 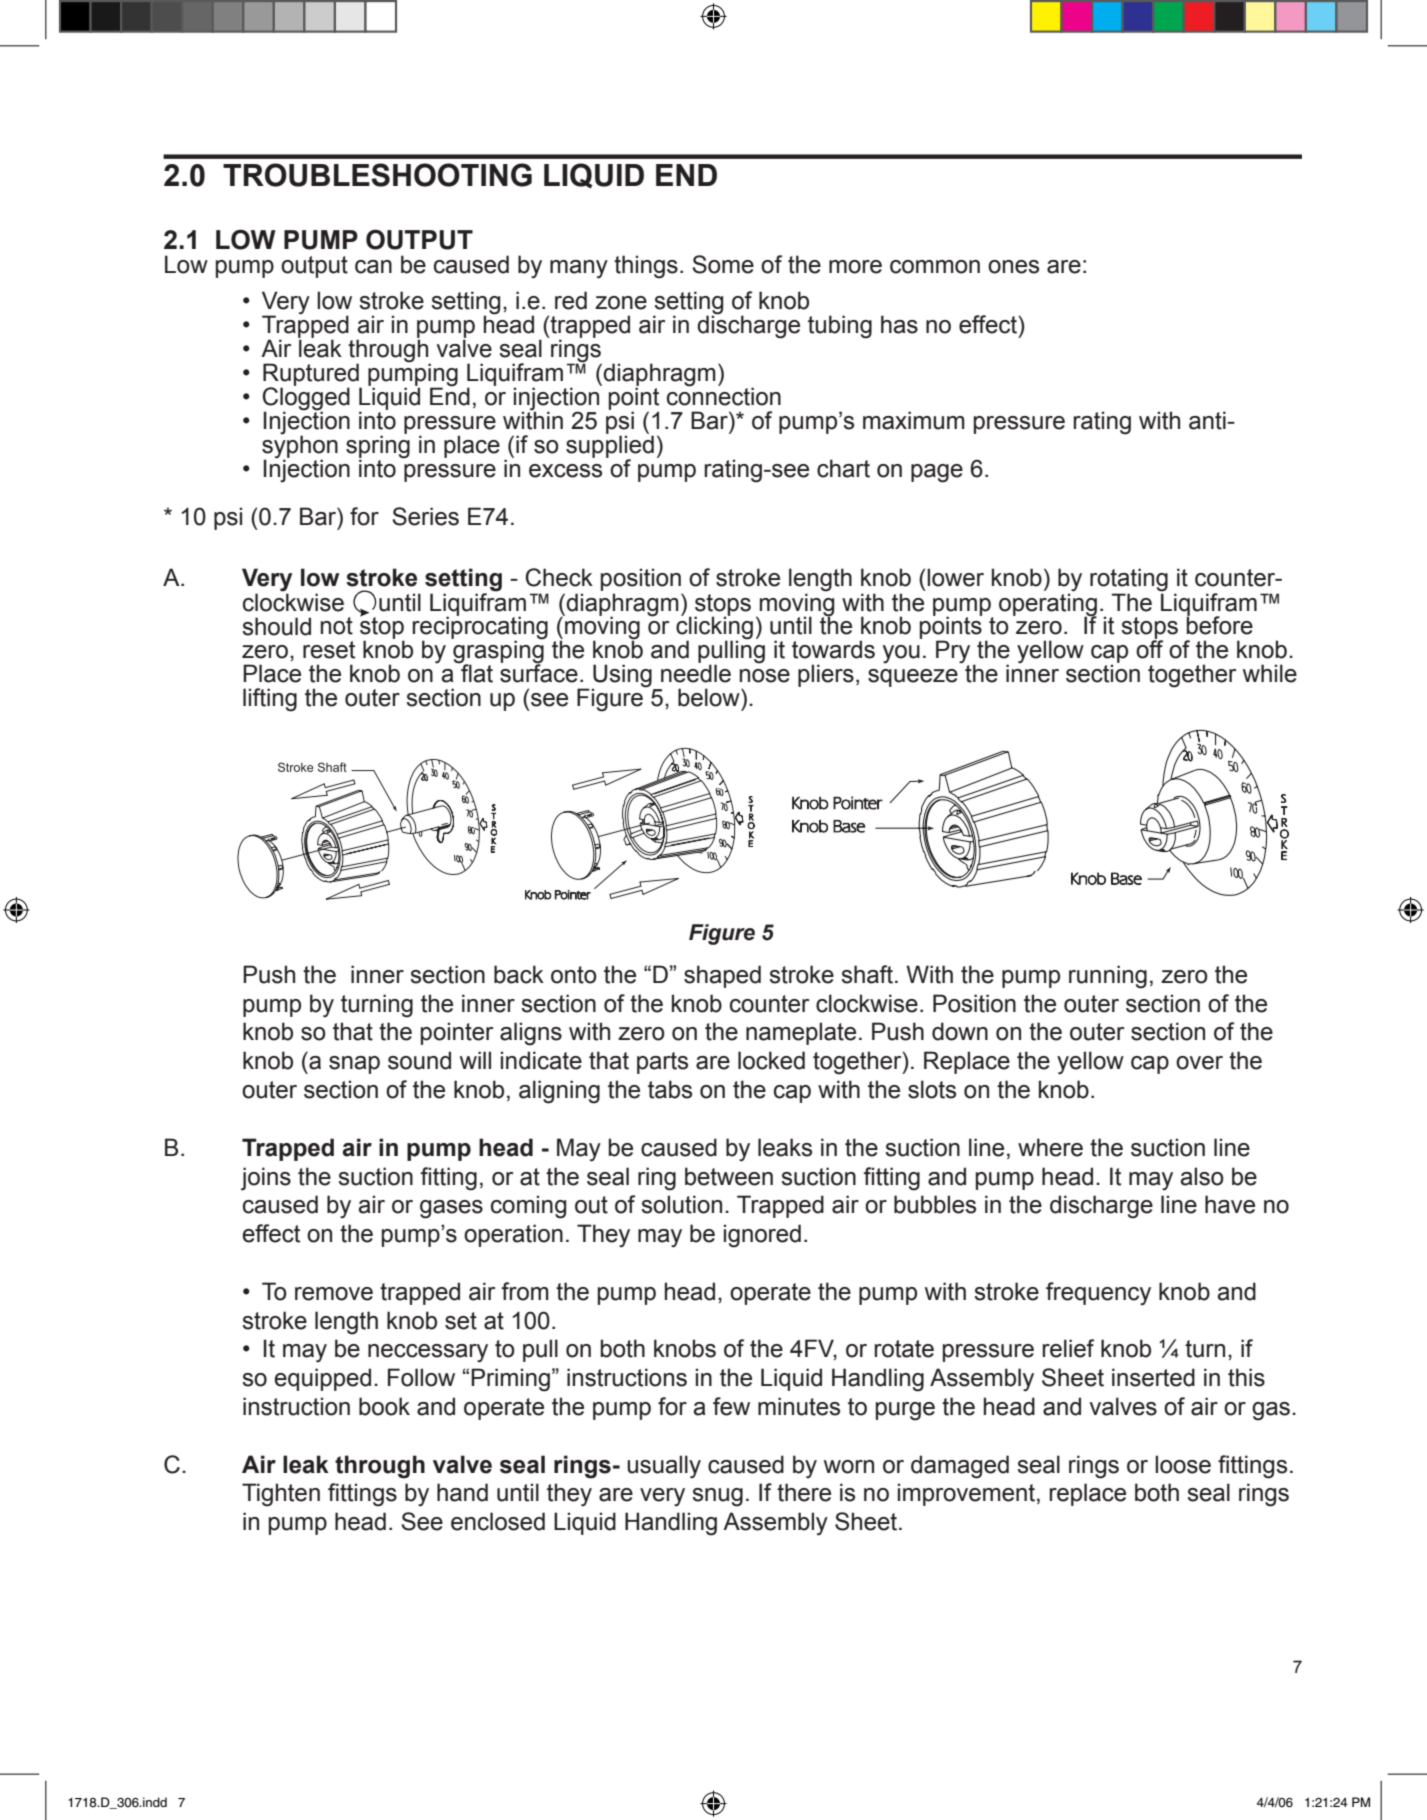 I want to click on Tighten, so click(x=281, y=1495).
